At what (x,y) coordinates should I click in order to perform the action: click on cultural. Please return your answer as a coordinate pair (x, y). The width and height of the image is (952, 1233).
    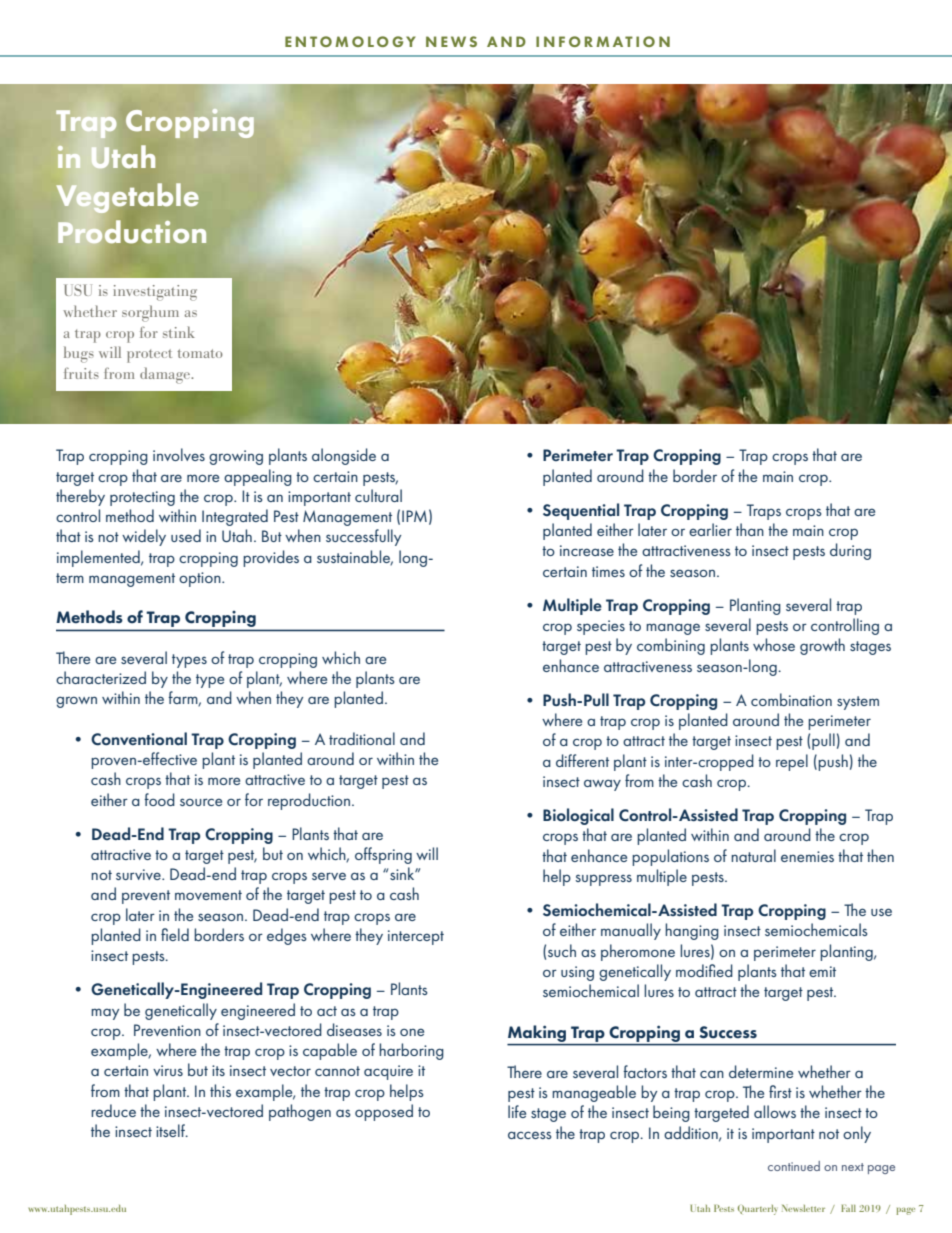
    Looking at the image, I should click on (378, 495).
